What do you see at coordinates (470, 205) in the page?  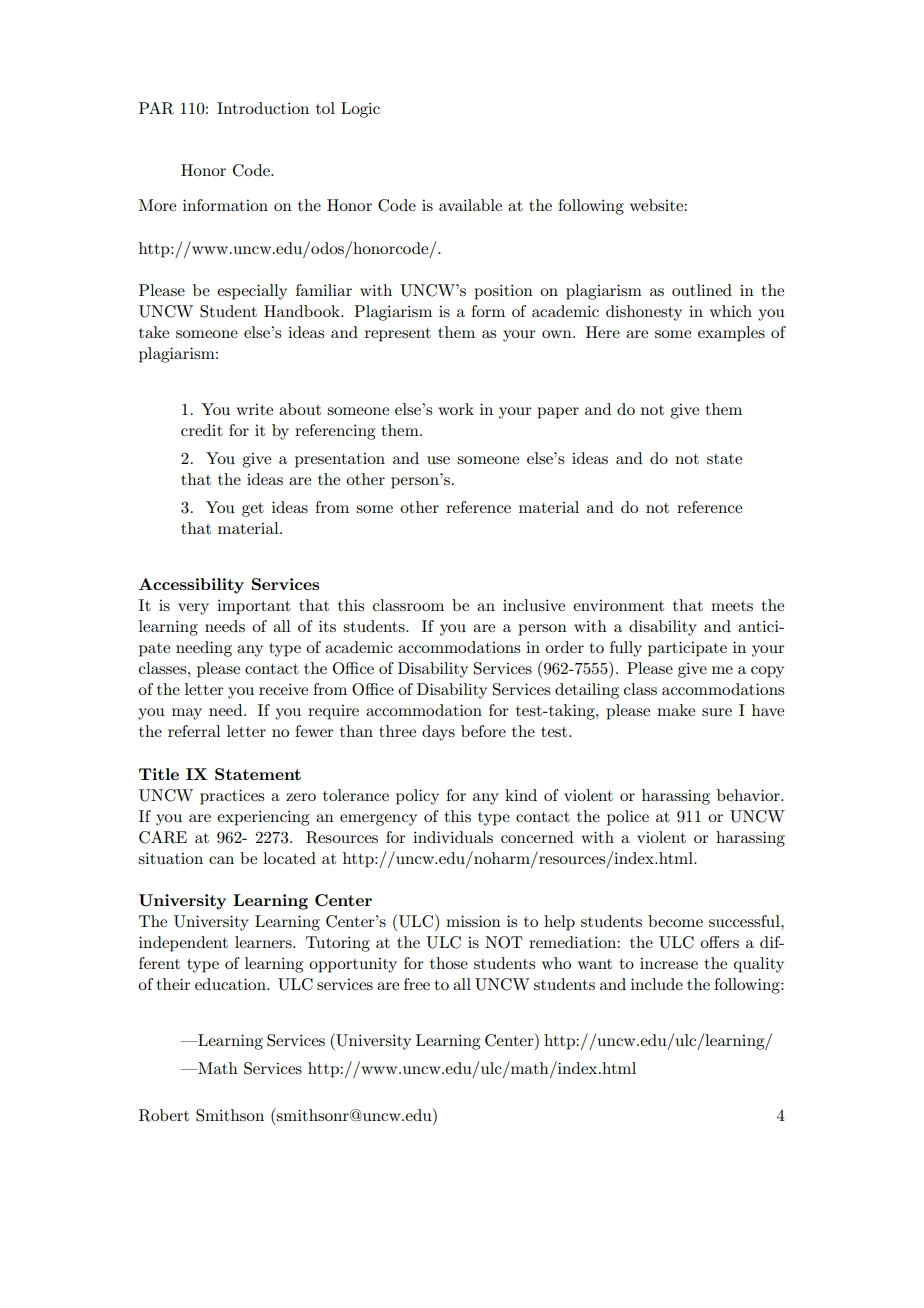 I see `available` at bounding box center [470, 205].
